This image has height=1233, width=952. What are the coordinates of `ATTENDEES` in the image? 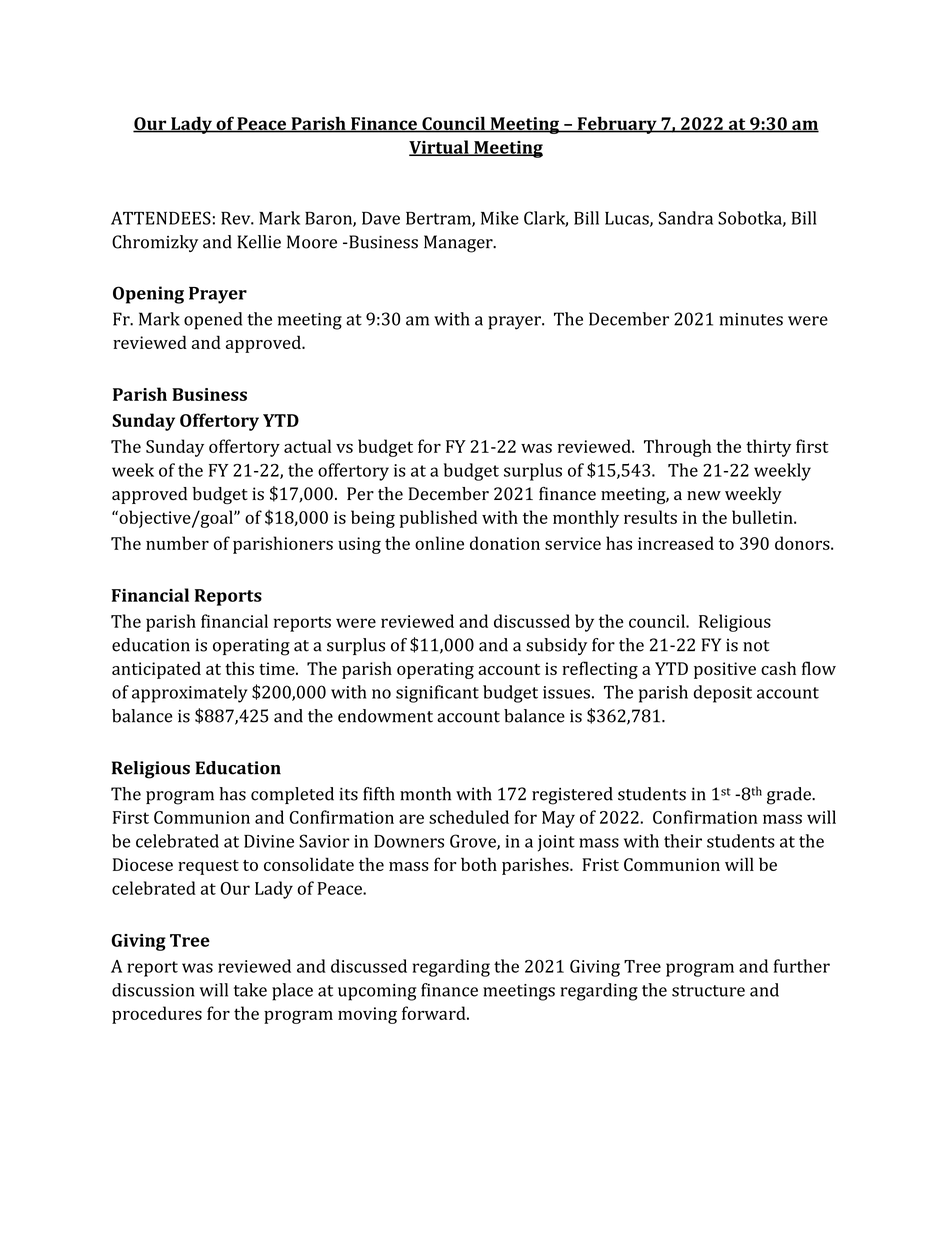 It's located at (161, 218).
